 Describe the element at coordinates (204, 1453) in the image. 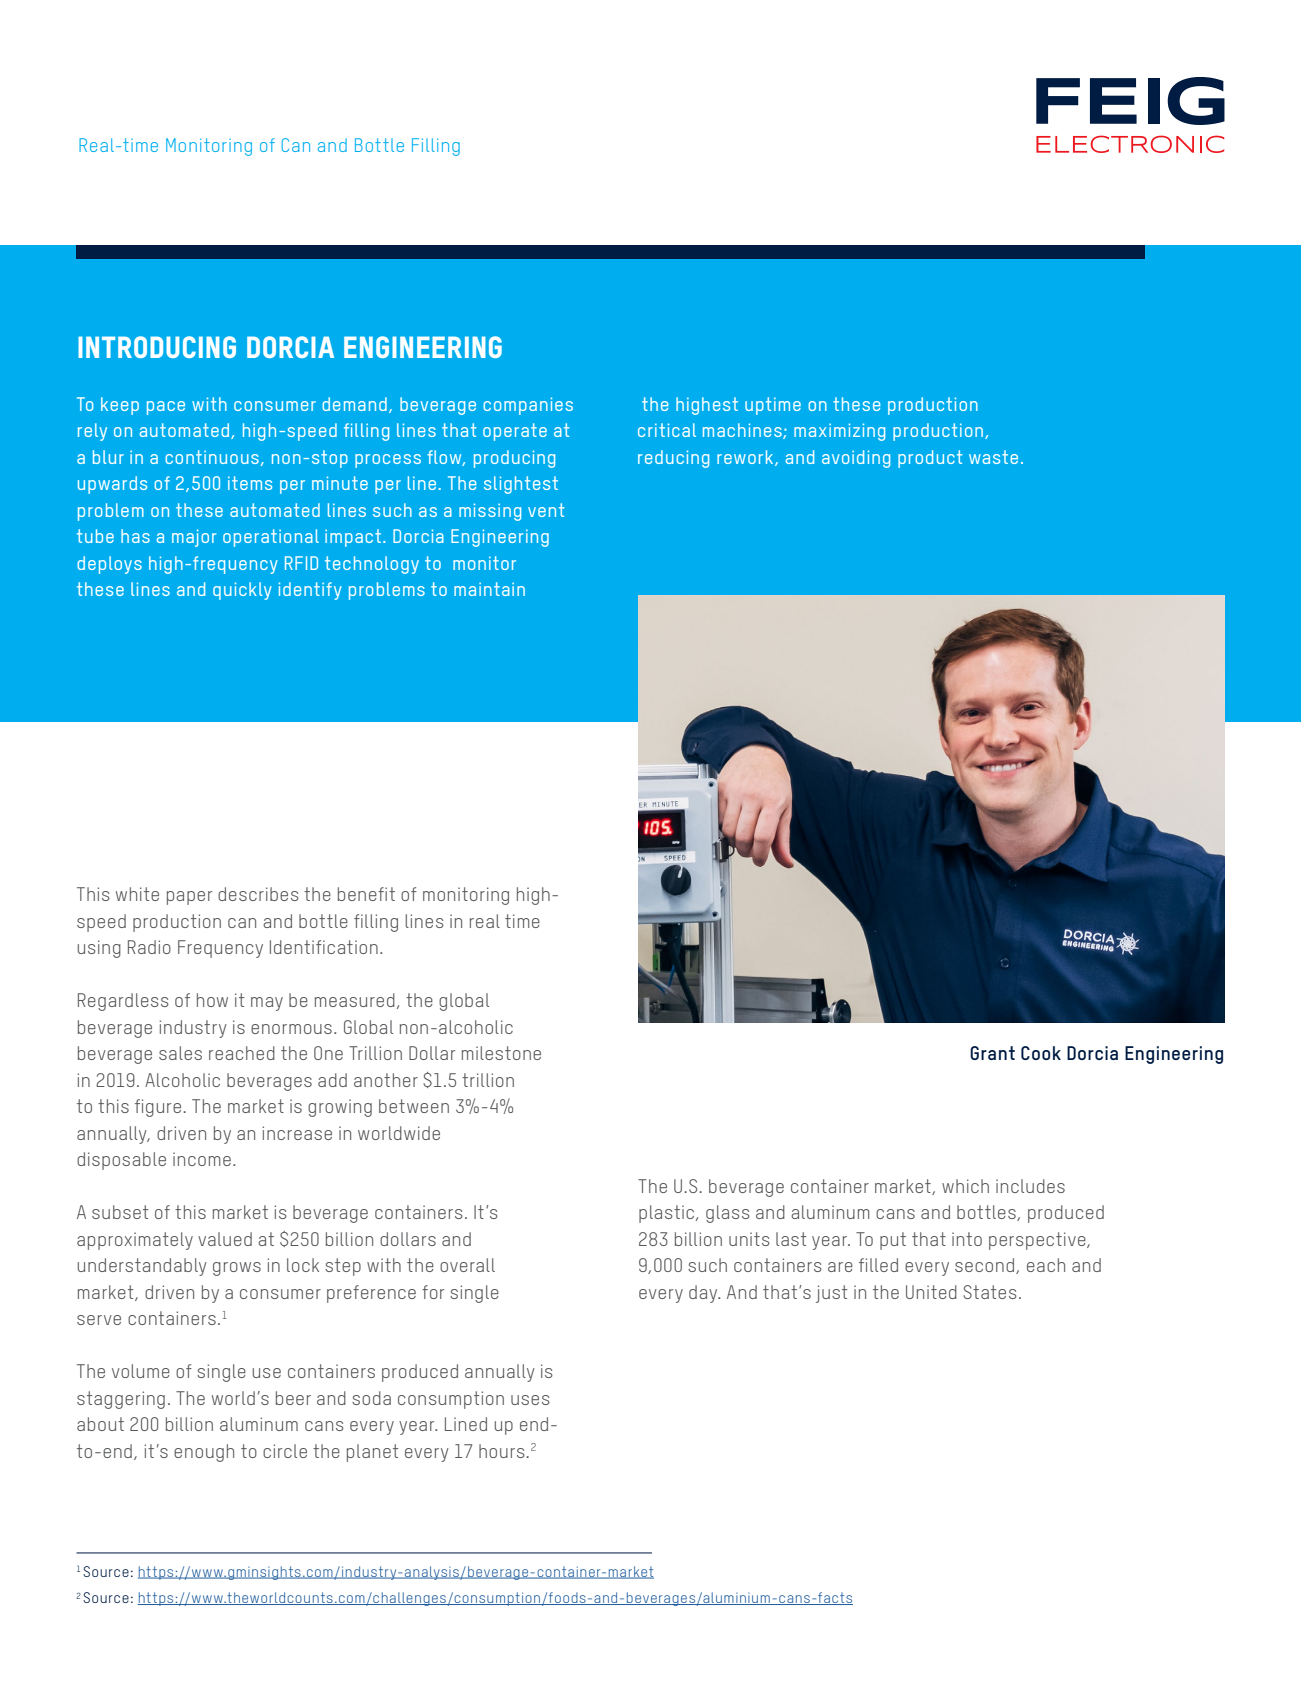

I see `enough` at that location.
